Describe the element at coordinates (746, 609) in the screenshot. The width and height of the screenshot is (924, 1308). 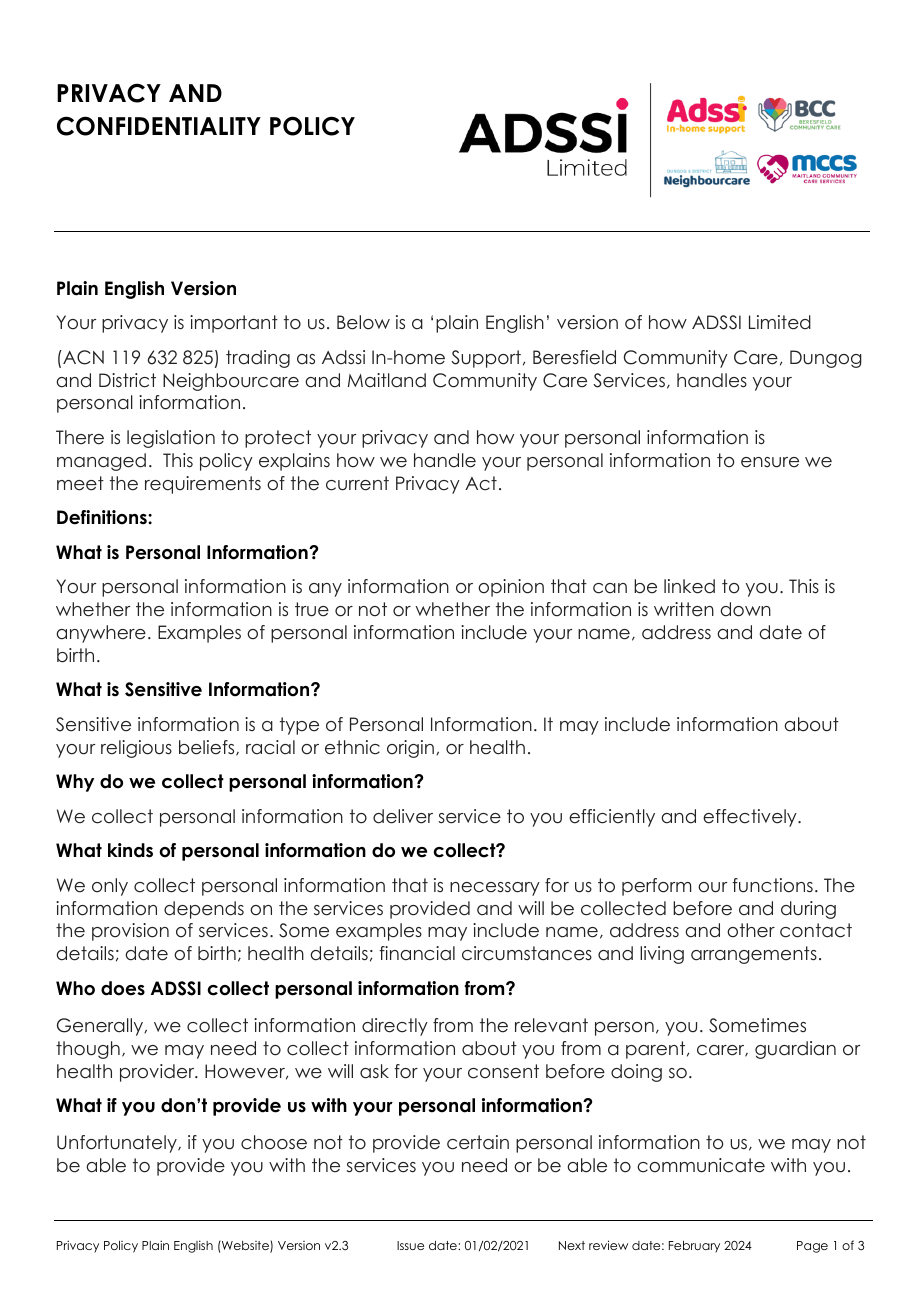
I see `down` at that location.
